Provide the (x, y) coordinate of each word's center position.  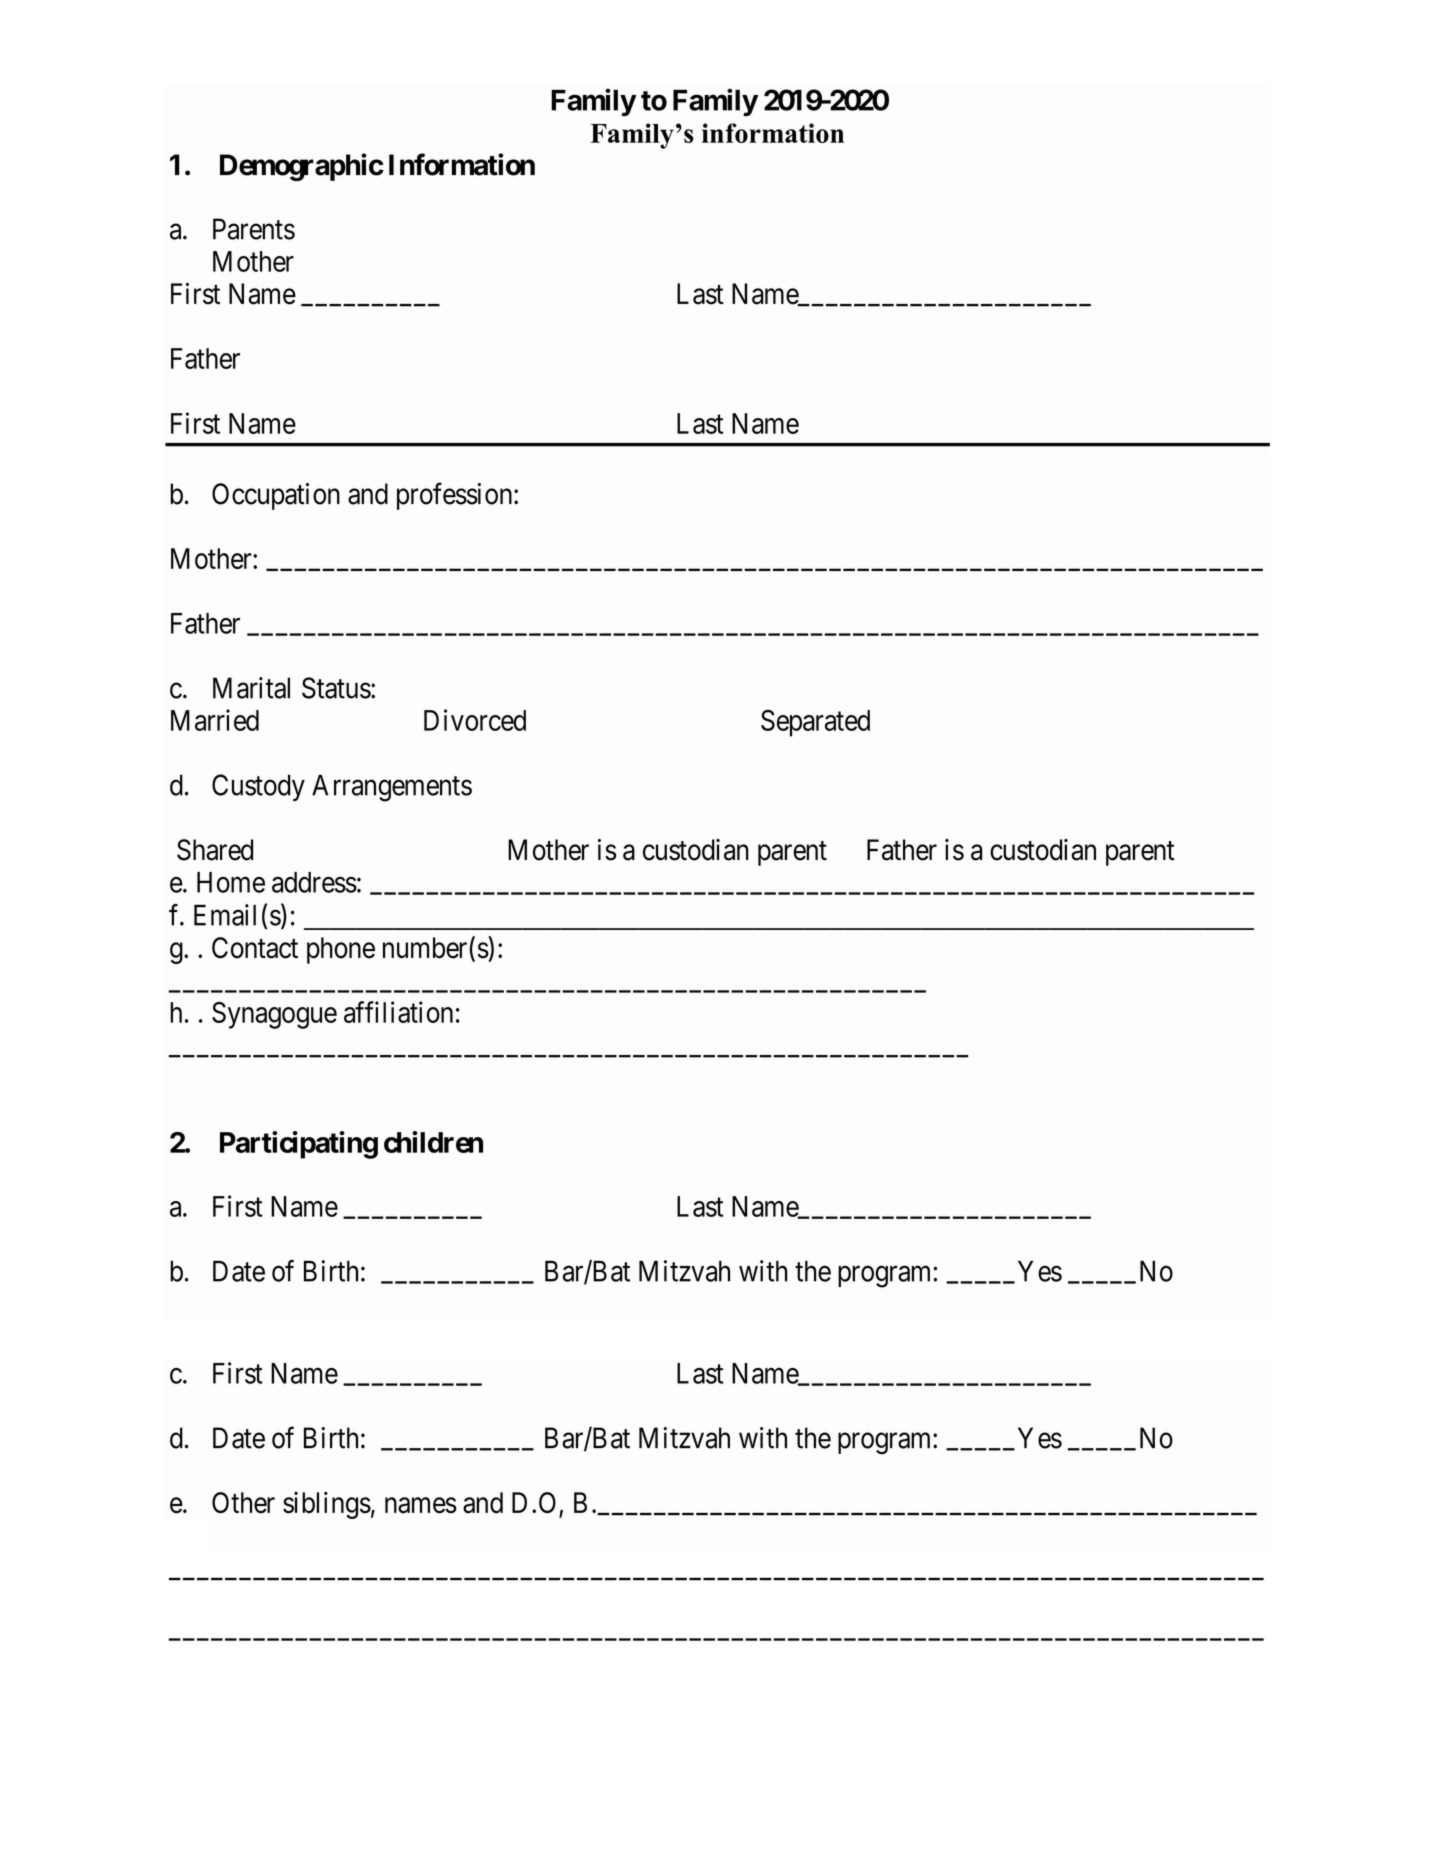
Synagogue (274, 1015)
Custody (258, 787)
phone (341, 950)
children (433, 1142)
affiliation (398, 1012)
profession (456, 496)
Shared (215, 850)
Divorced (475, 720)
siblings (327, 1505)
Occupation (276, 496)
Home (231, 882)
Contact (255, 948)
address (314, 882)
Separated (815, 723)
